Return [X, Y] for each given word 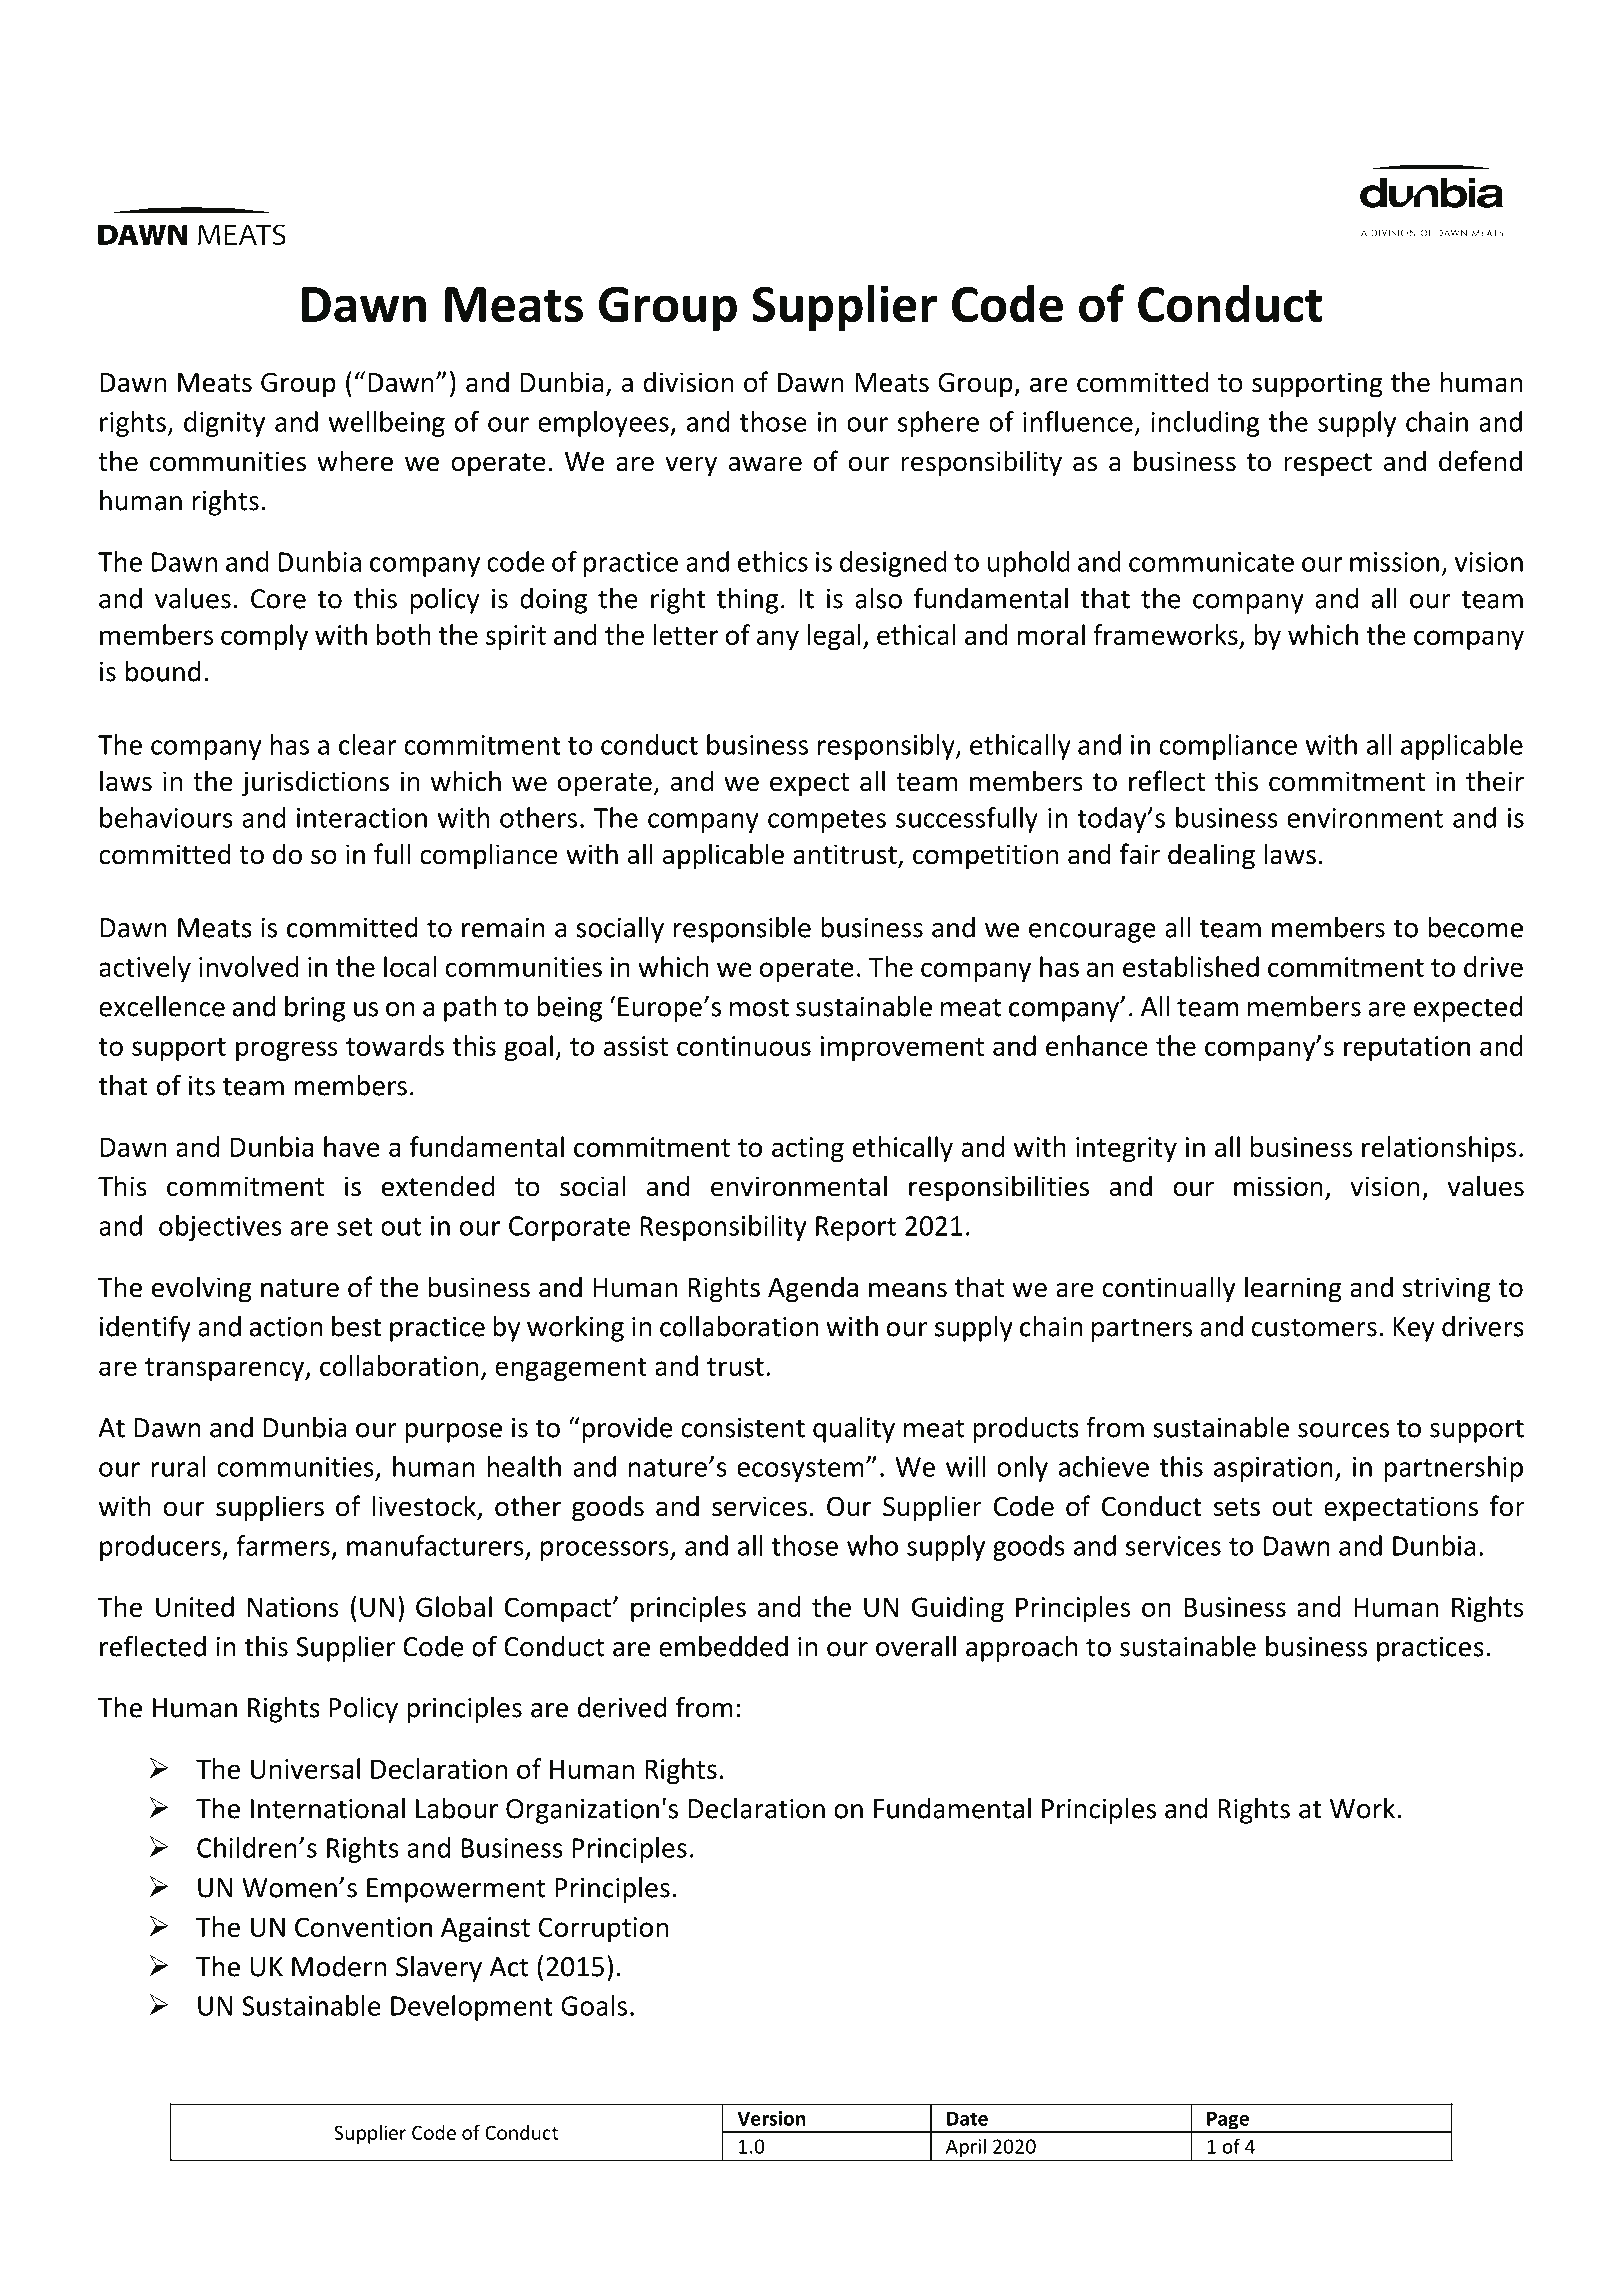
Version [771, 2118]
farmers [283, 1545]
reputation [1407, 1048]
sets [1237, 1507]
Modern [339, 1966]
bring [315, 1009]
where [355, 461]
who [872, 1545]
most [759, 1007]
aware [765, 464]
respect [1328, 465]
